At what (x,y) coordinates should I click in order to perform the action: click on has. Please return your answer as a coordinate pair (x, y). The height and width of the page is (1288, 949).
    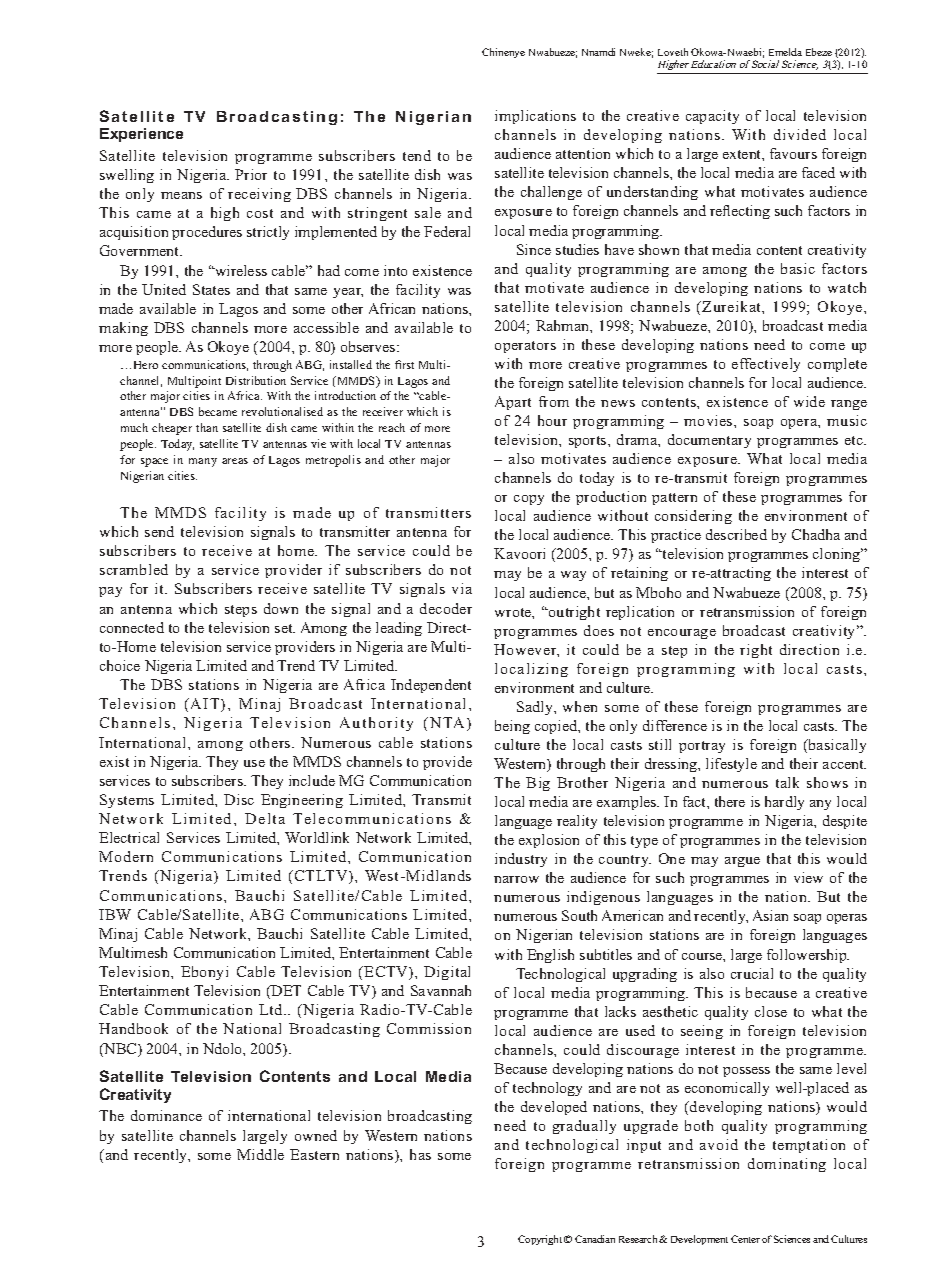
    Looking at the image, I should click on (420, 1154).
